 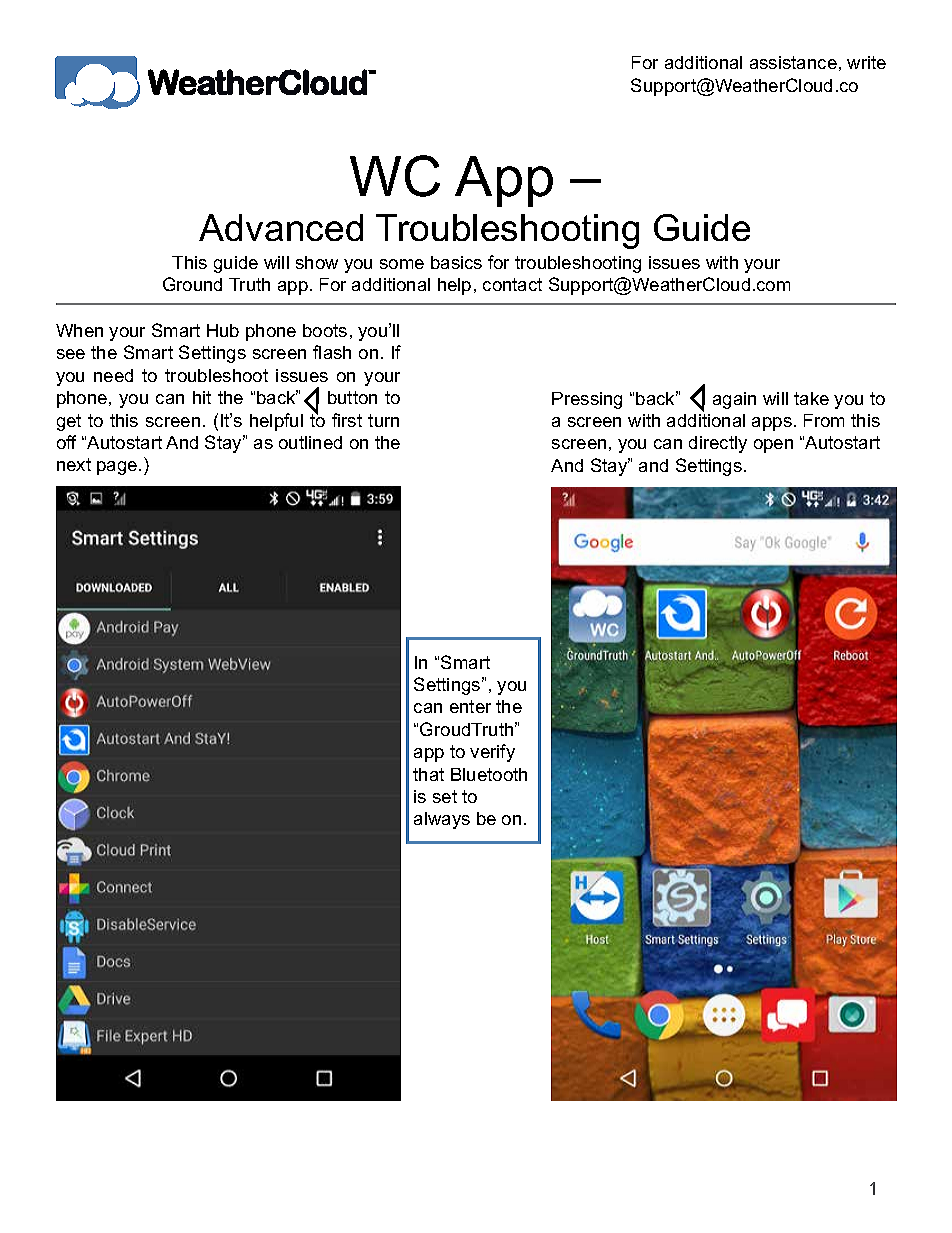 I want to click on take, so click(x=811, y=398).
